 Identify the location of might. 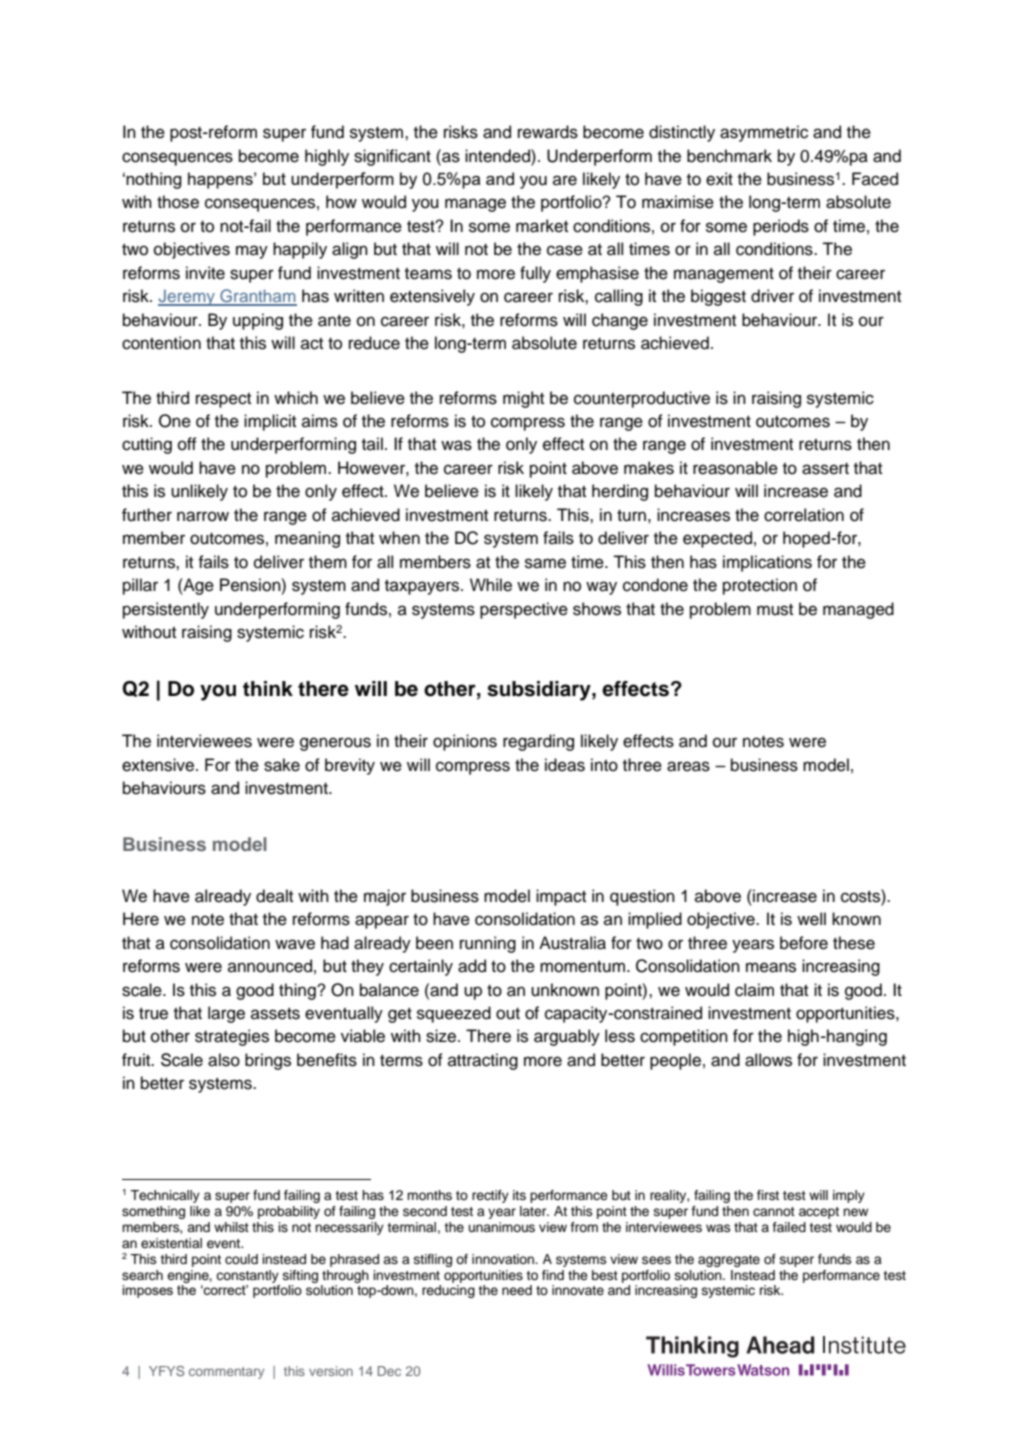
(523, 399).
